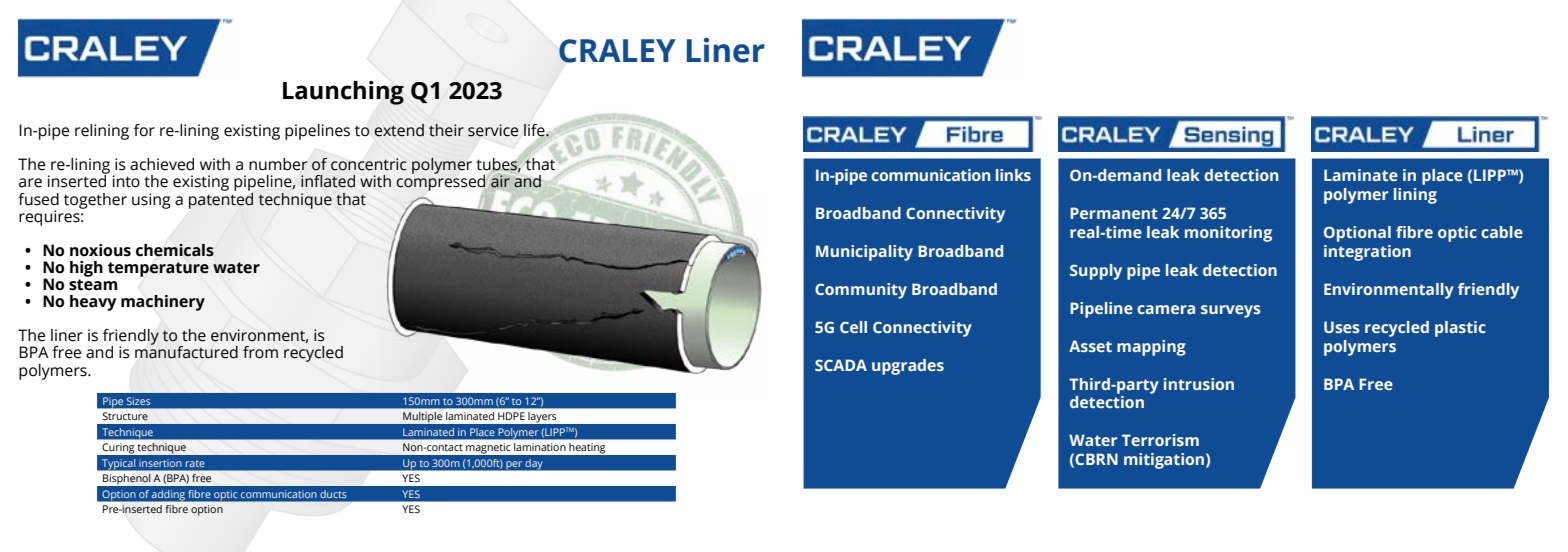 The height and width of the screenshot is (552, 1568). I want to click on Launching, so click(343, 93).
